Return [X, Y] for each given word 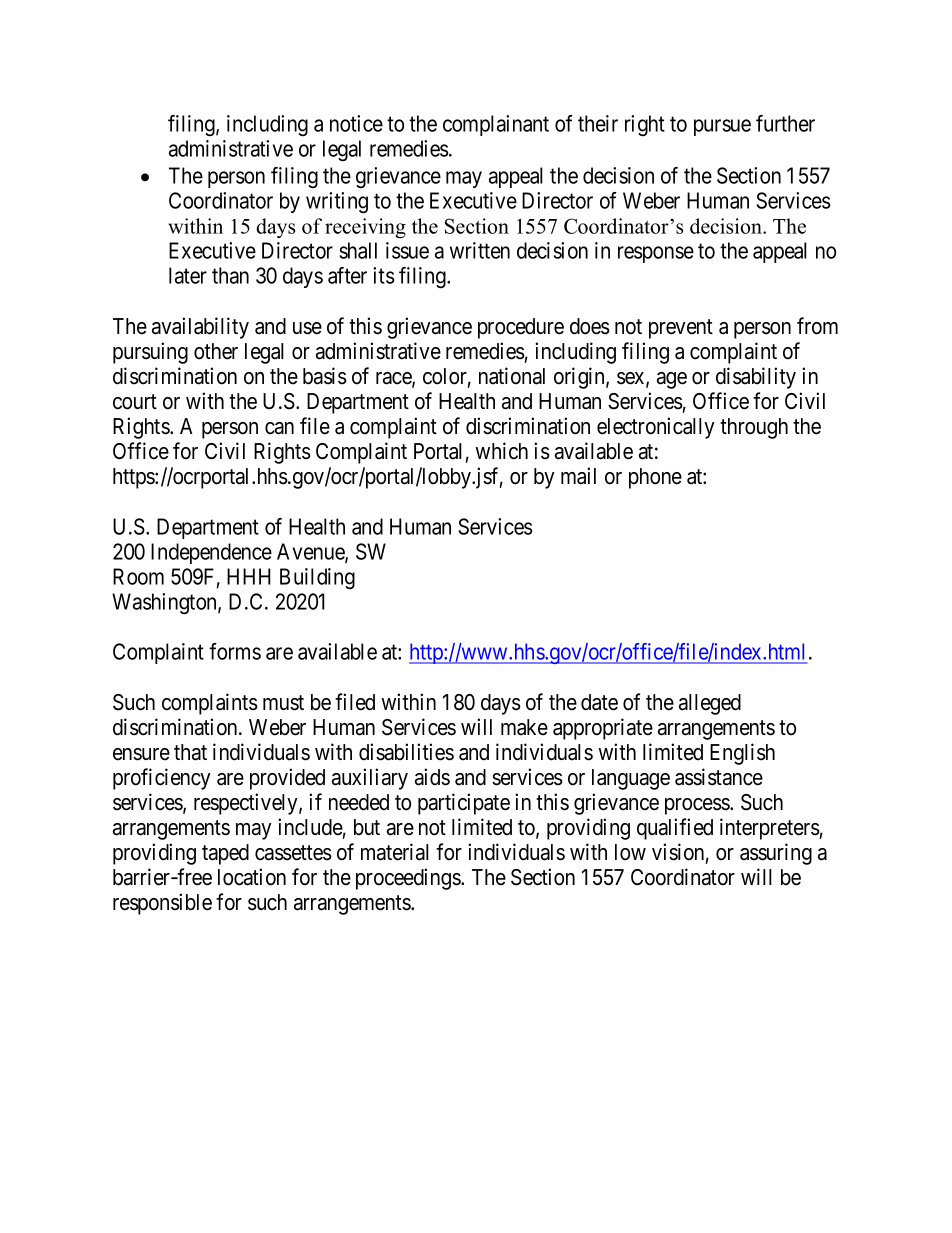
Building [317, 578]
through [754, 428]
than [230, 275]
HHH [249, 576]
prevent [681, 329]
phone [655, 478]
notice [356, 123]
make [524, 727]
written [480, 250]
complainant [496, 125]
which [501, 451]
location [252, 877]
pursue [722, 127]
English [742, 754]
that [190, 752]
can [279, 428]
